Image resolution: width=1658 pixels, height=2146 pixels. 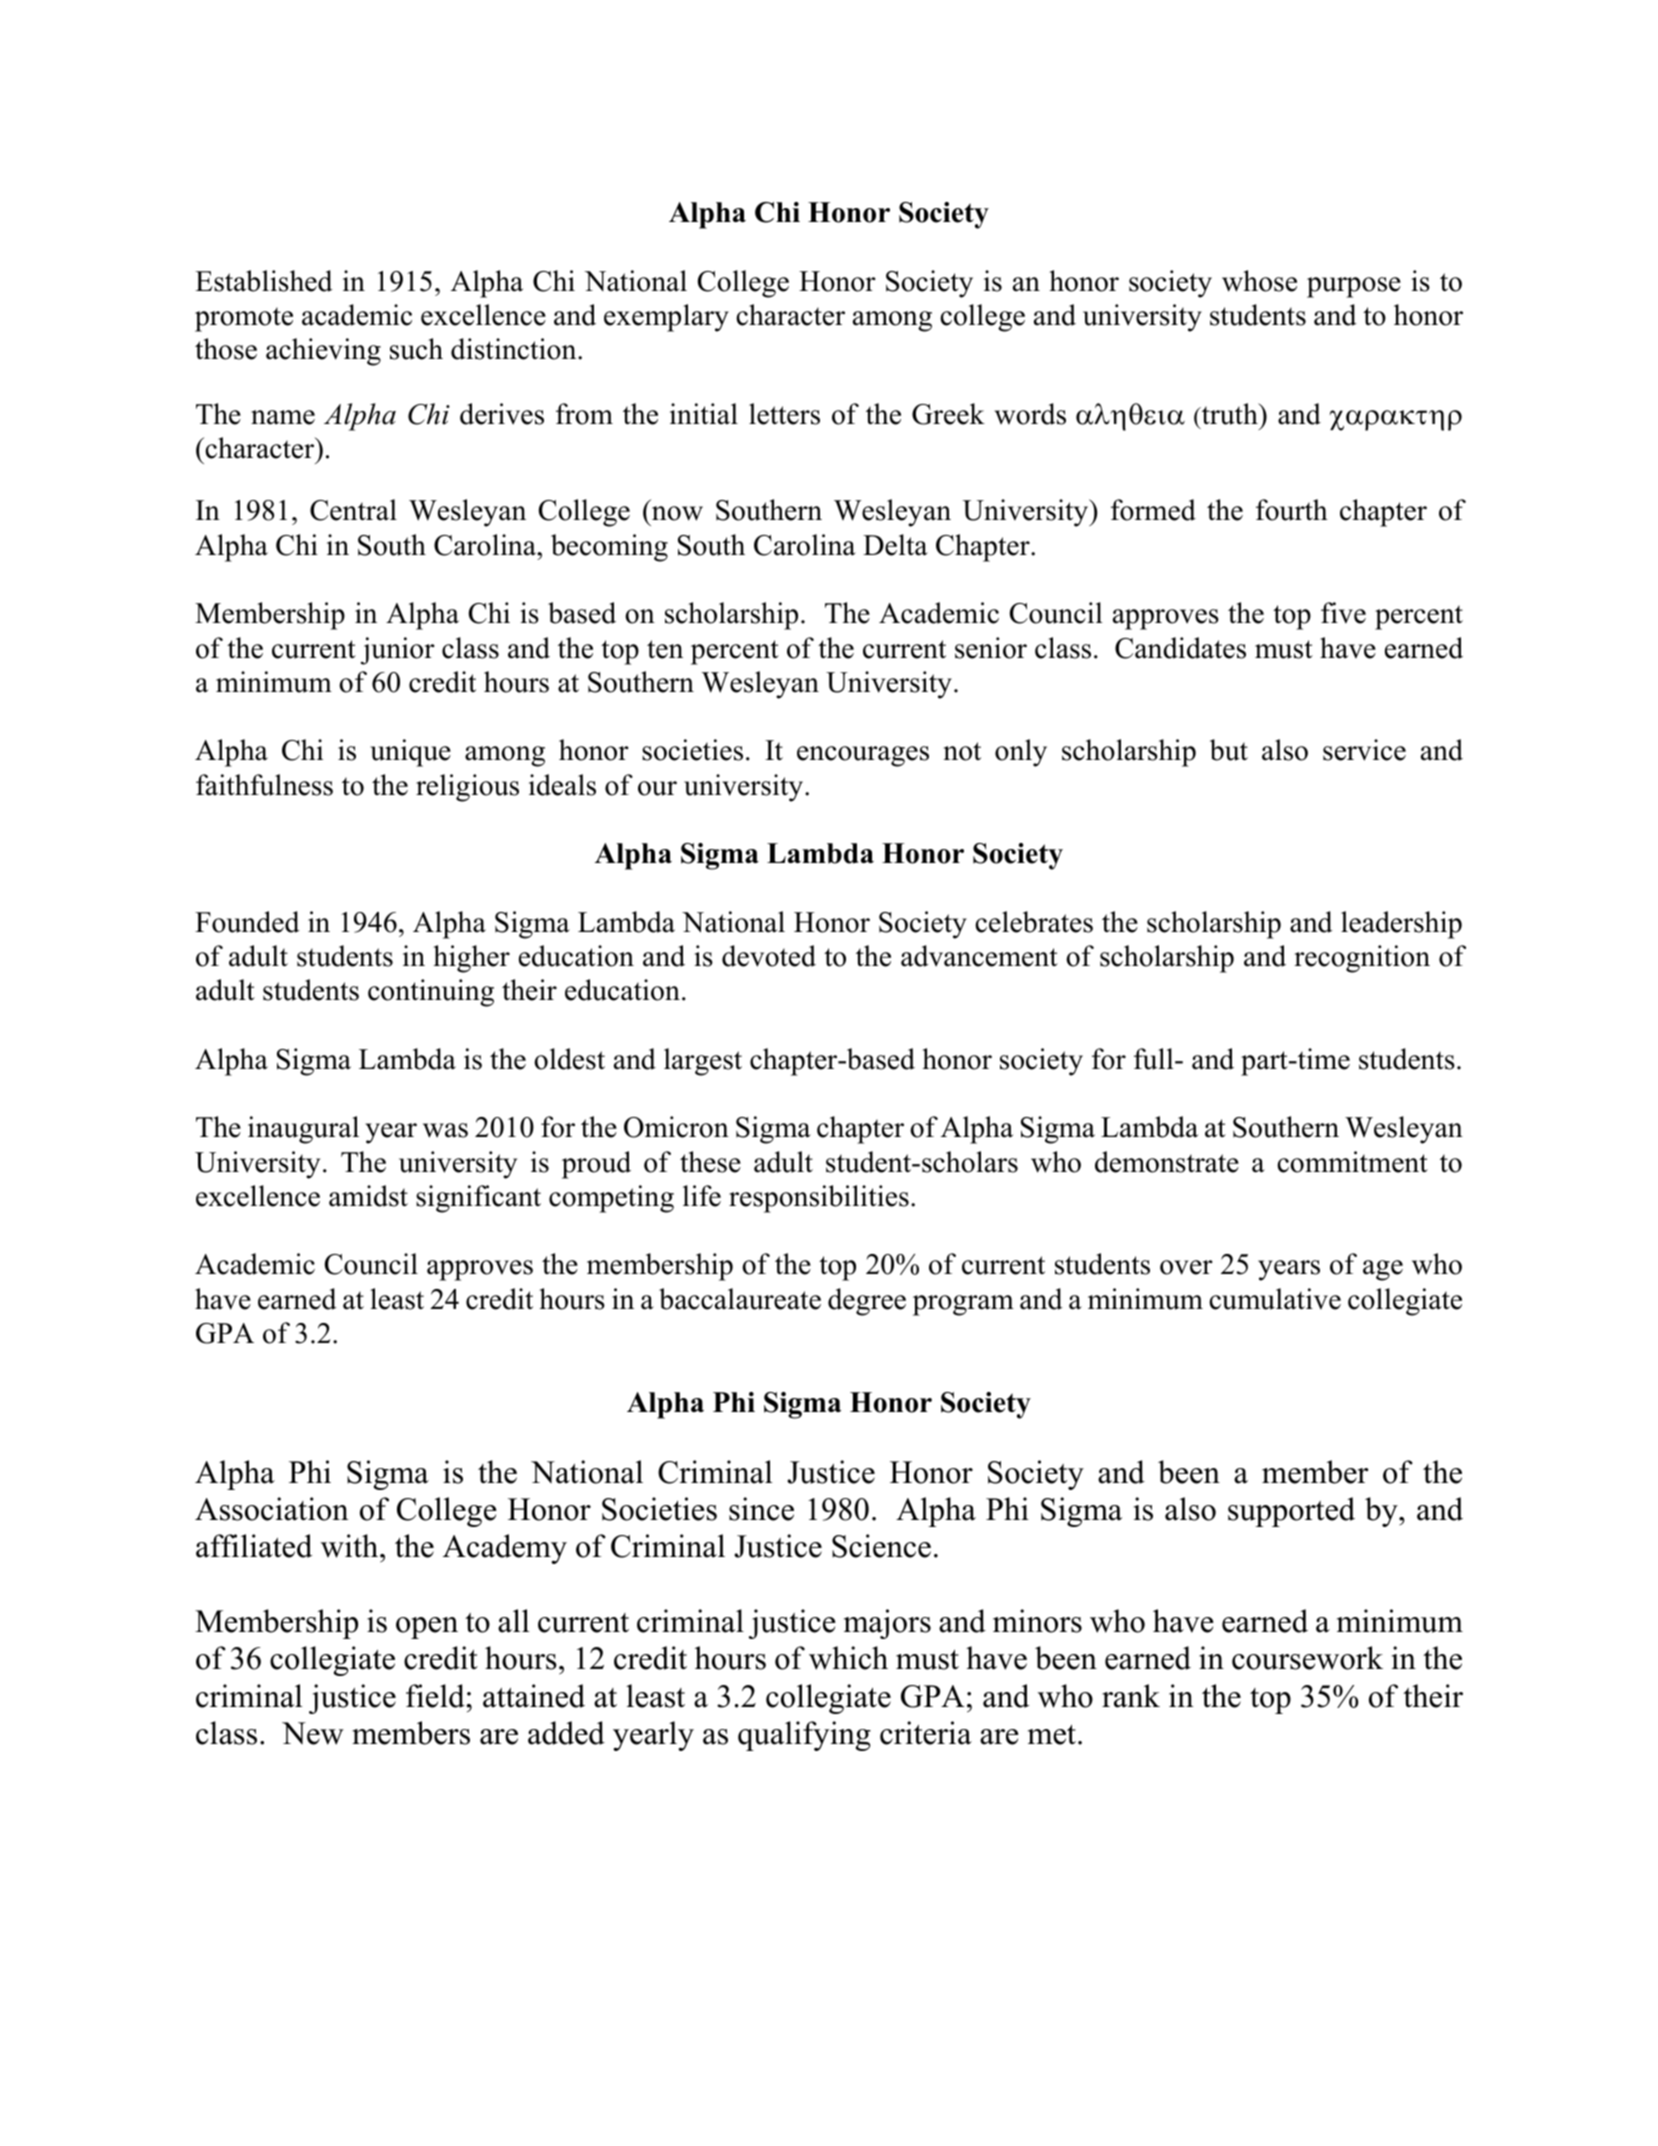 What do you see at coordinates (1229, 750) in the screenshot?
I see `but` at bounding box center [1229, 750].
